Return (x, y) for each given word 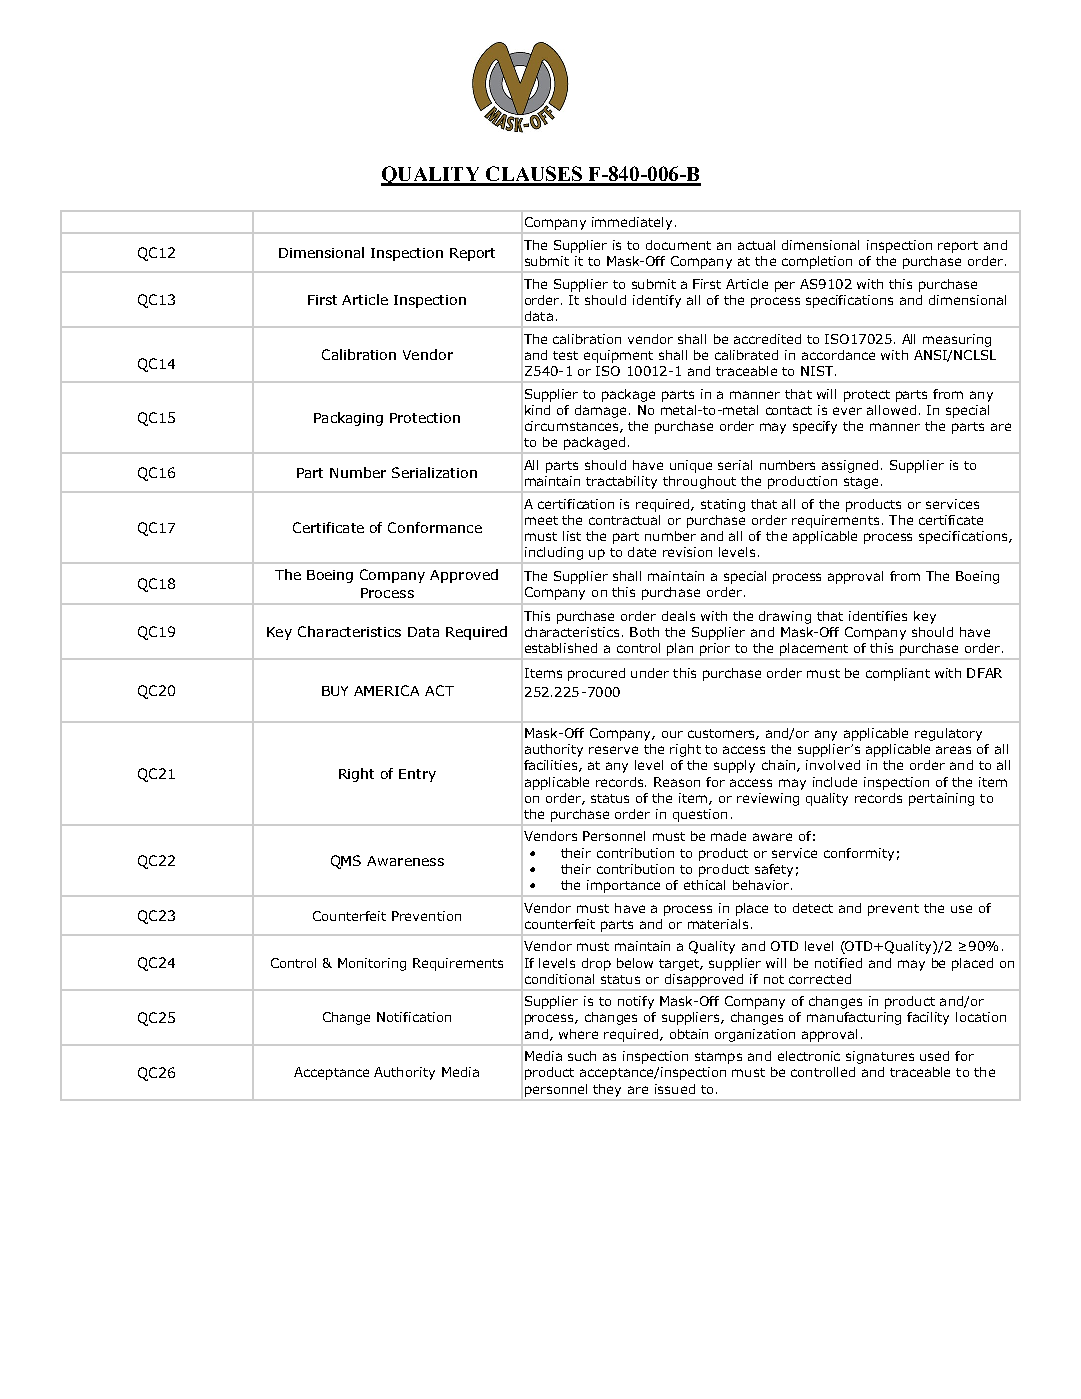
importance (623, 886)
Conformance (435, 527)
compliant (898, 674)
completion (817, 262)
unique (691, 466)
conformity (859, 854)
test (565, 355)
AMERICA (386, 690)
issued (675, 1089)
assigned (850, 466)
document (678, 245)
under (650, 673)
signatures (880, 1057)
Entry (417, 775)
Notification (414, 1017)
